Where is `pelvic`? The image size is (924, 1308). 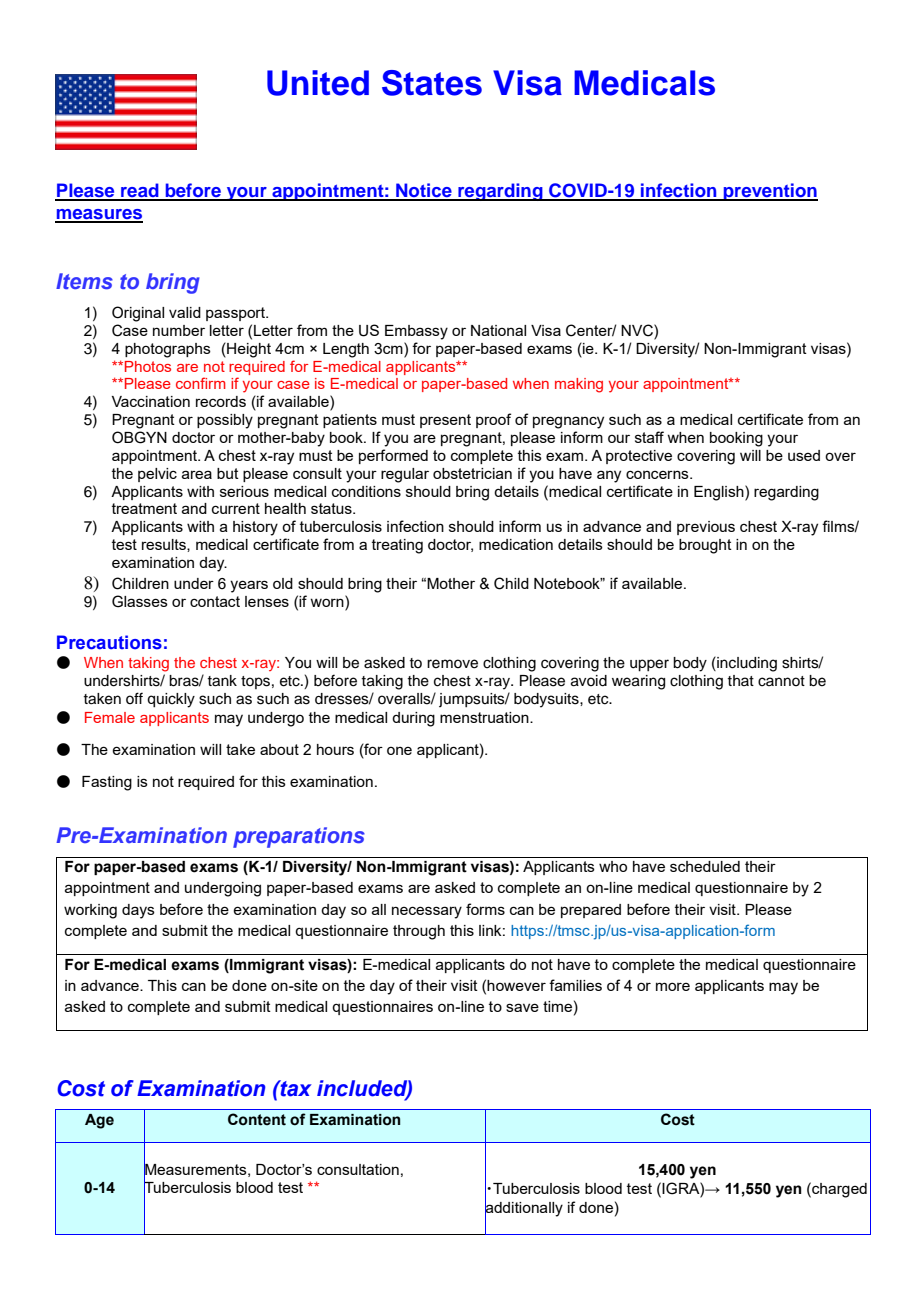
pelvic is located at coordinates (157, 475).
